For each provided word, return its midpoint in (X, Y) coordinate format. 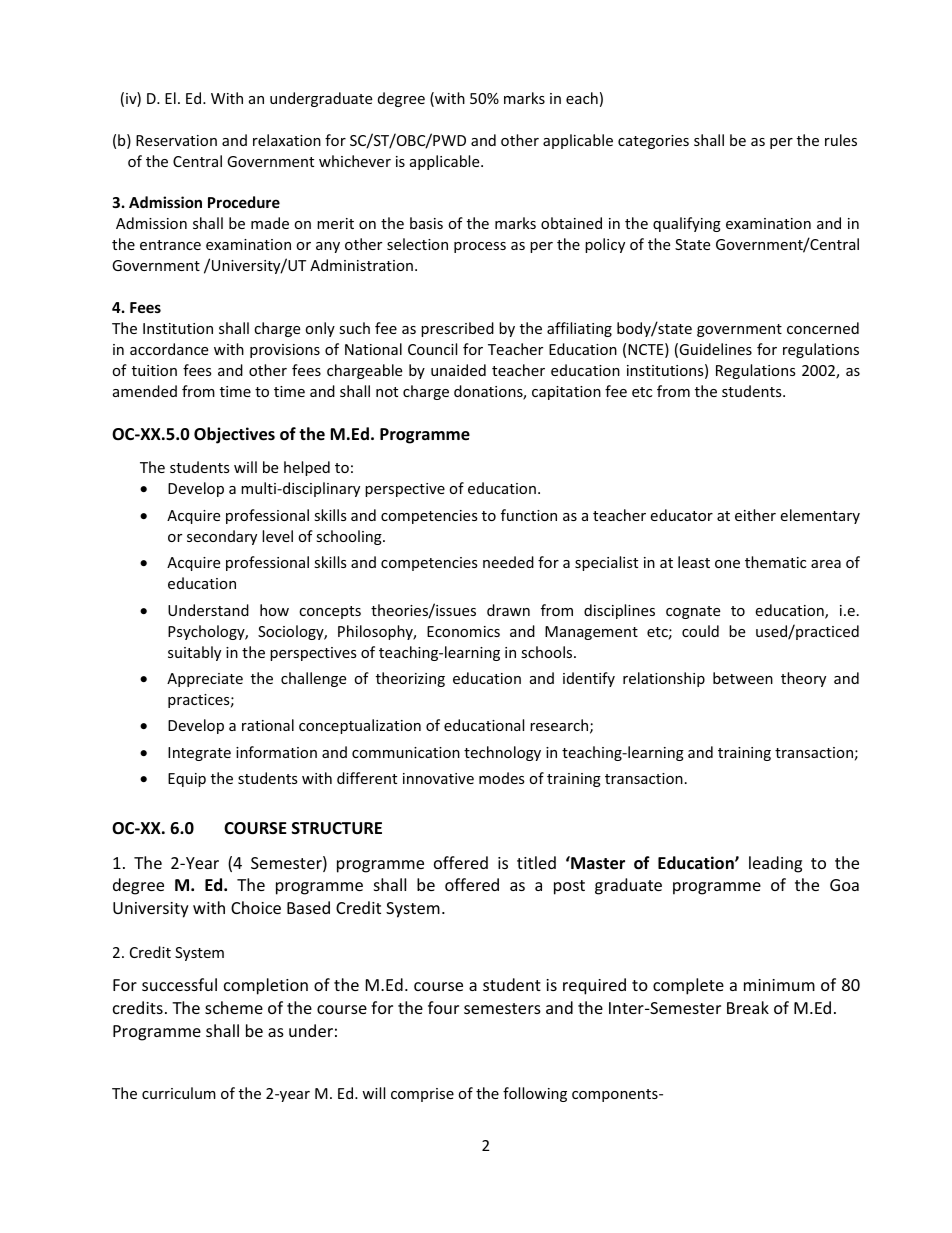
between (743, 678)
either (755, 515)
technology (502, 753)
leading (775, 864)
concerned (823, 328)
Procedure (244, 202)
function (529, 515)
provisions (285, 351)
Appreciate (205, 680)
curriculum (179, 1093)
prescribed (457, 329)
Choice (256, 907)
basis (426, 223)
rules (841, 140)
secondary (222, 537)
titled (536, 862)
